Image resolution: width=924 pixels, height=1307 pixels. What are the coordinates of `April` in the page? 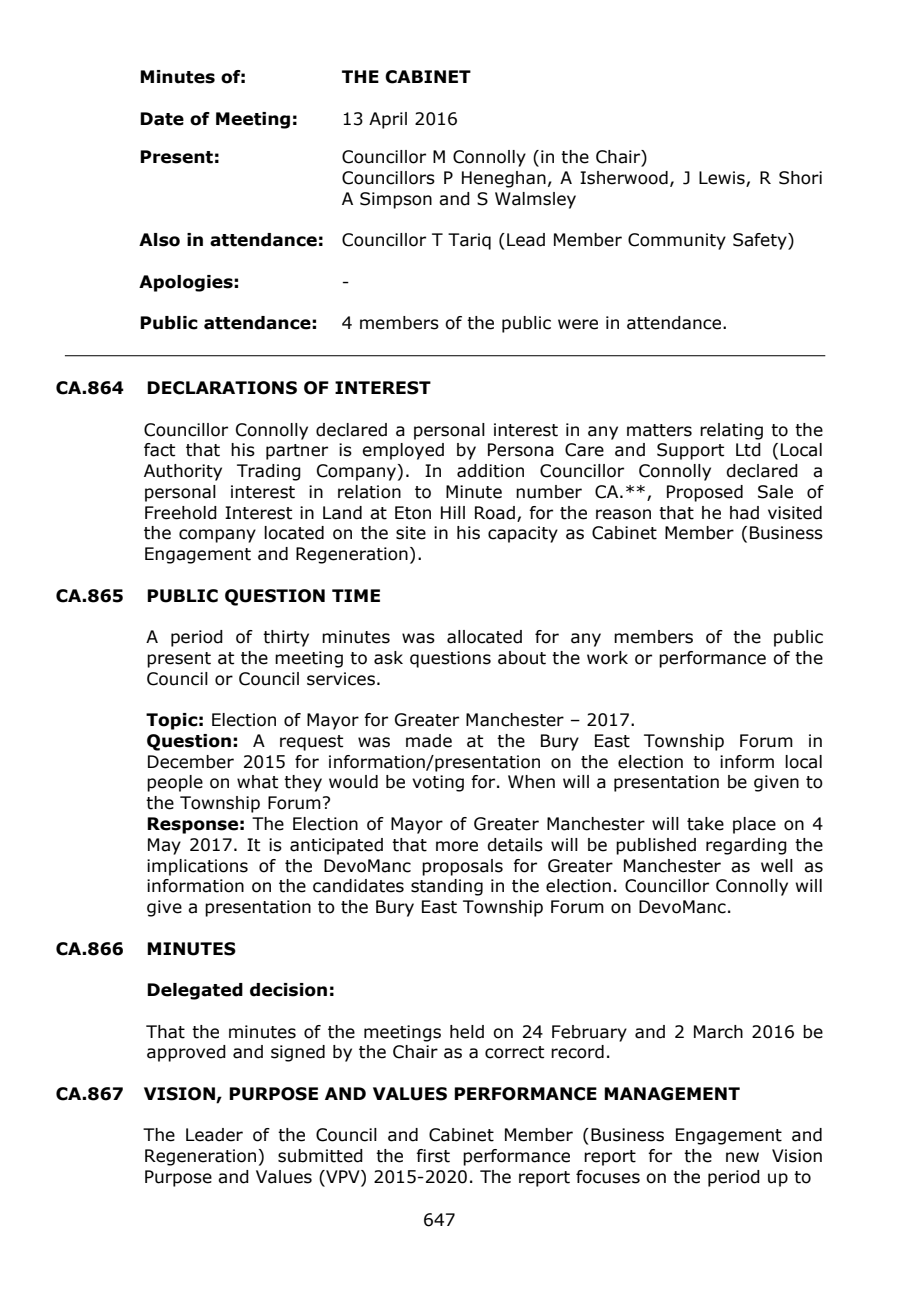 It's located at (388, 120).
